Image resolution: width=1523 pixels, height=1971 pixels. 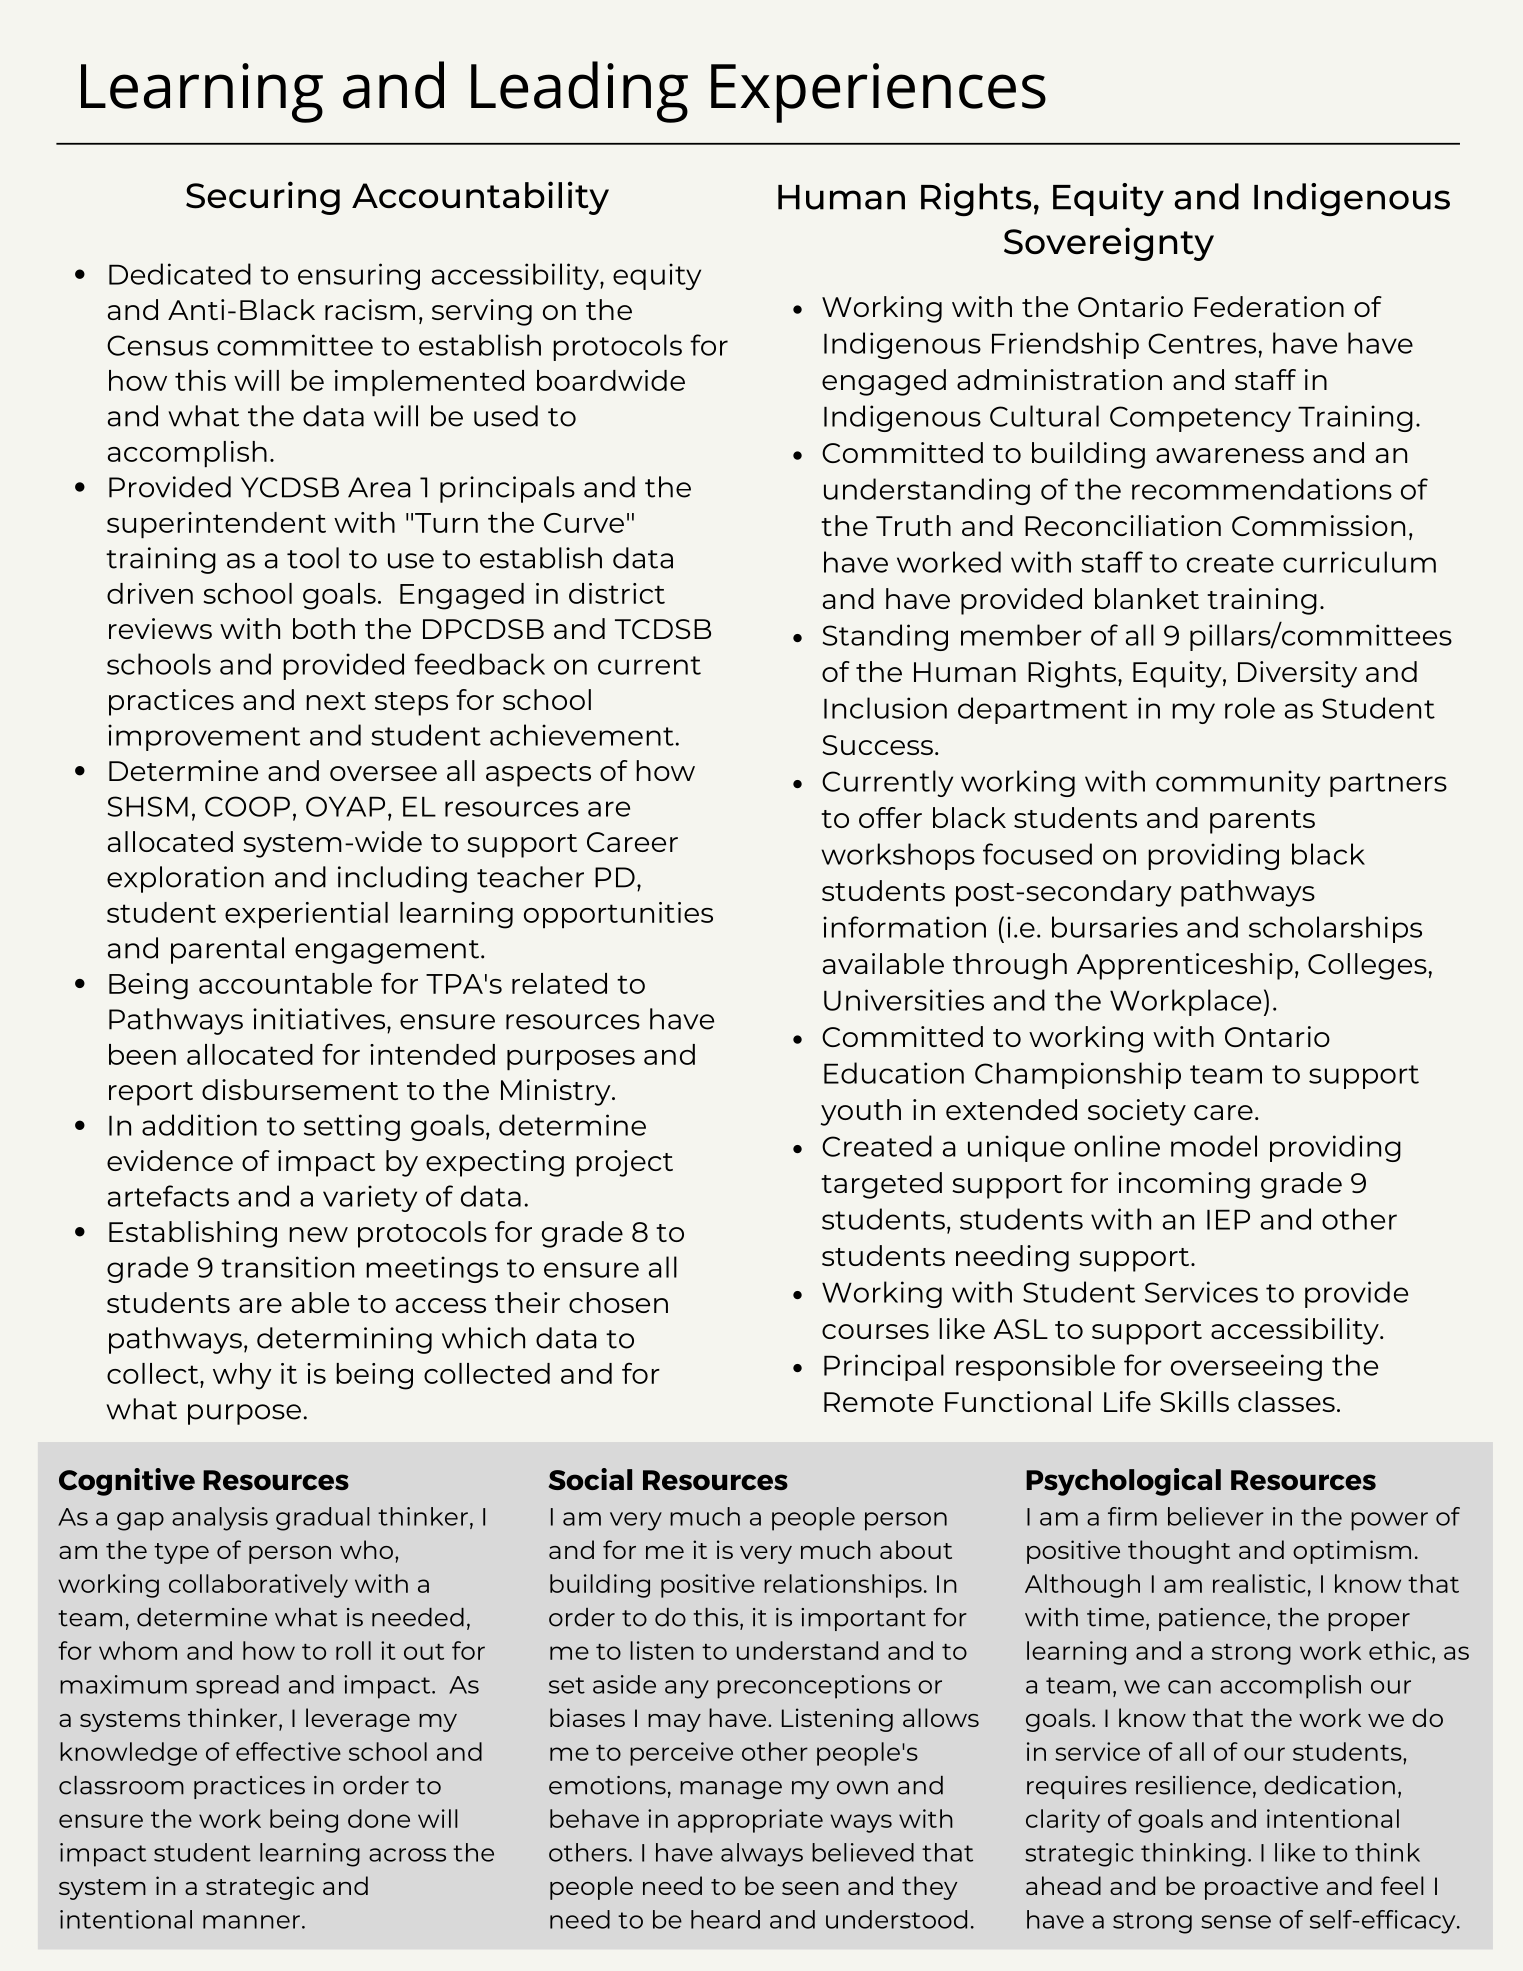 I want to click on Experiences, so click(x=878, y=93).
